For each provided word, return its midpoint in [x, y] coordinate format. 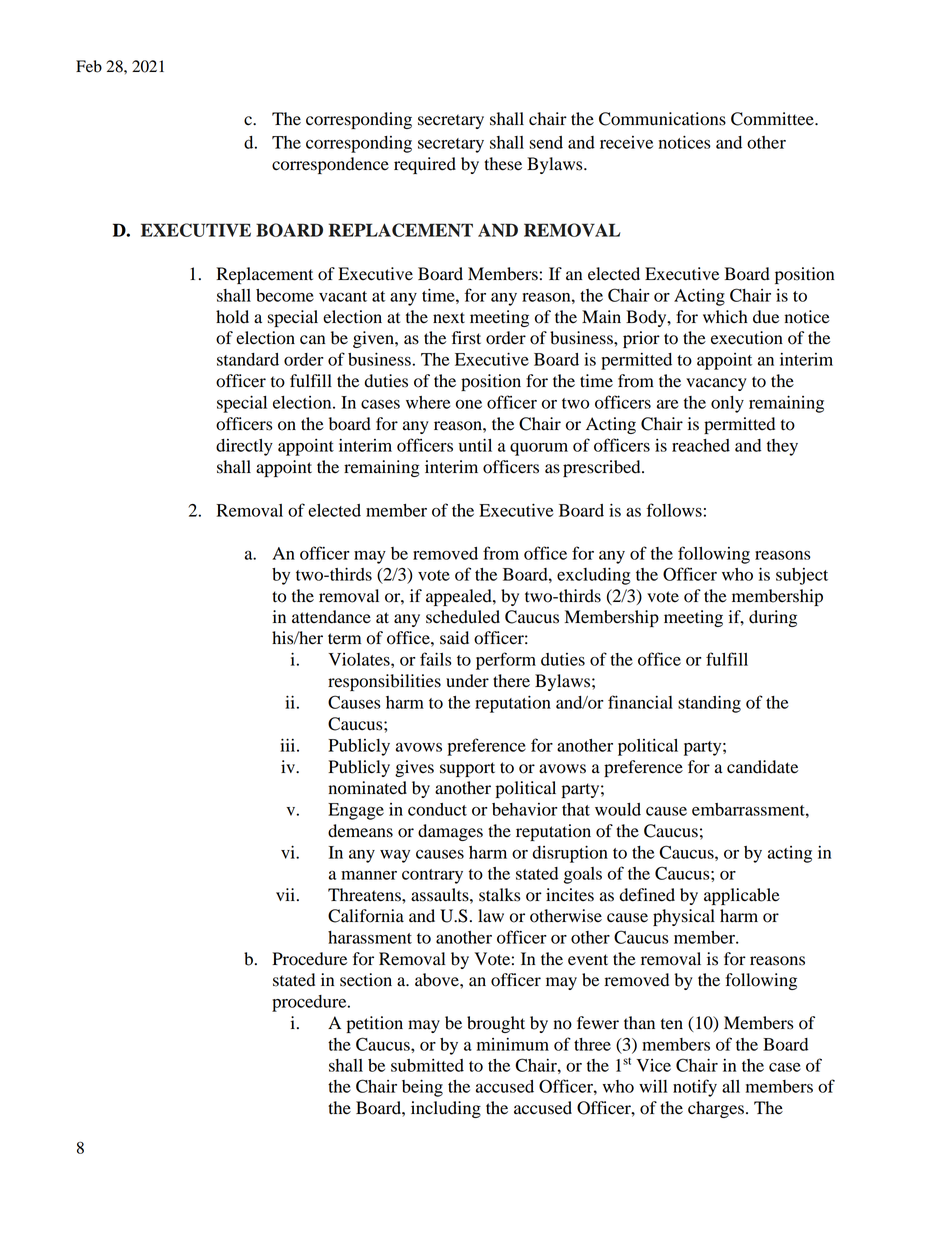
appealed [460, 597]
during [773, 618]
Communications [662, 119]
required [425, 165]
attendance [331, 617]
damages [450, 832]
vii [285, 894]
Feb [89, 66]
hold [232, 317]
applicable [742, 896]
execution [747, 338]
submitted [427, 1065]
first [466, 338]
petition [375, 1024]
